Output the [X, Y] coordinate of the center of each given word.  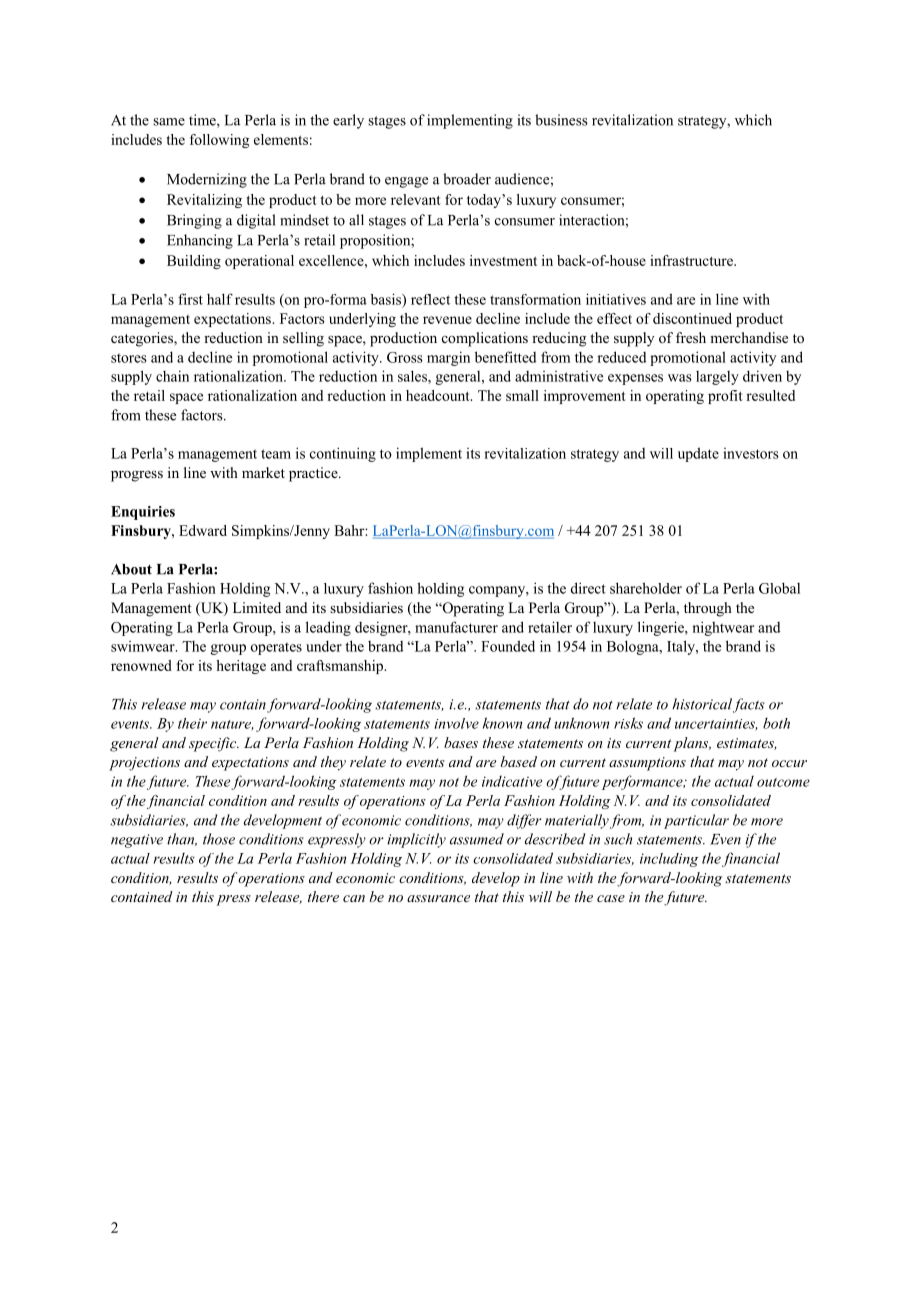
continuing [343, 454]
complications [485, 339]
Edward [203, 530]
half [220, 299]
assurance [438, 898]
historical [702, 704]
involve [456, 723]
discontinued [692, 318]
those [219, 839]
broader [467, 179]
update [698, 454]
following [219, 141]
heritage [241, 667]
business [561, 120]
